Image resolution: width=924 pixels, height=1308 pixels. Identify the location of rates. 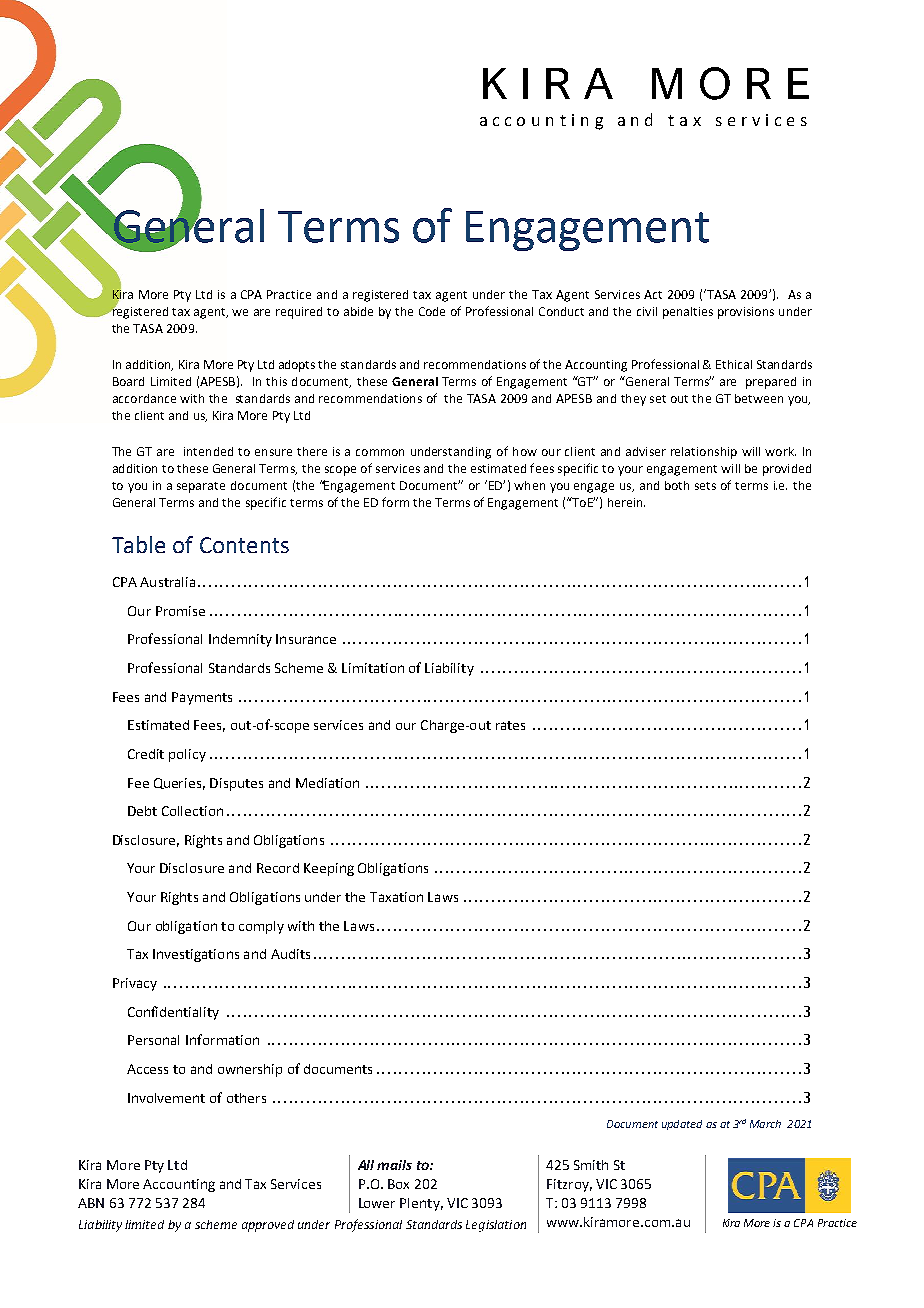
(510, 725).
